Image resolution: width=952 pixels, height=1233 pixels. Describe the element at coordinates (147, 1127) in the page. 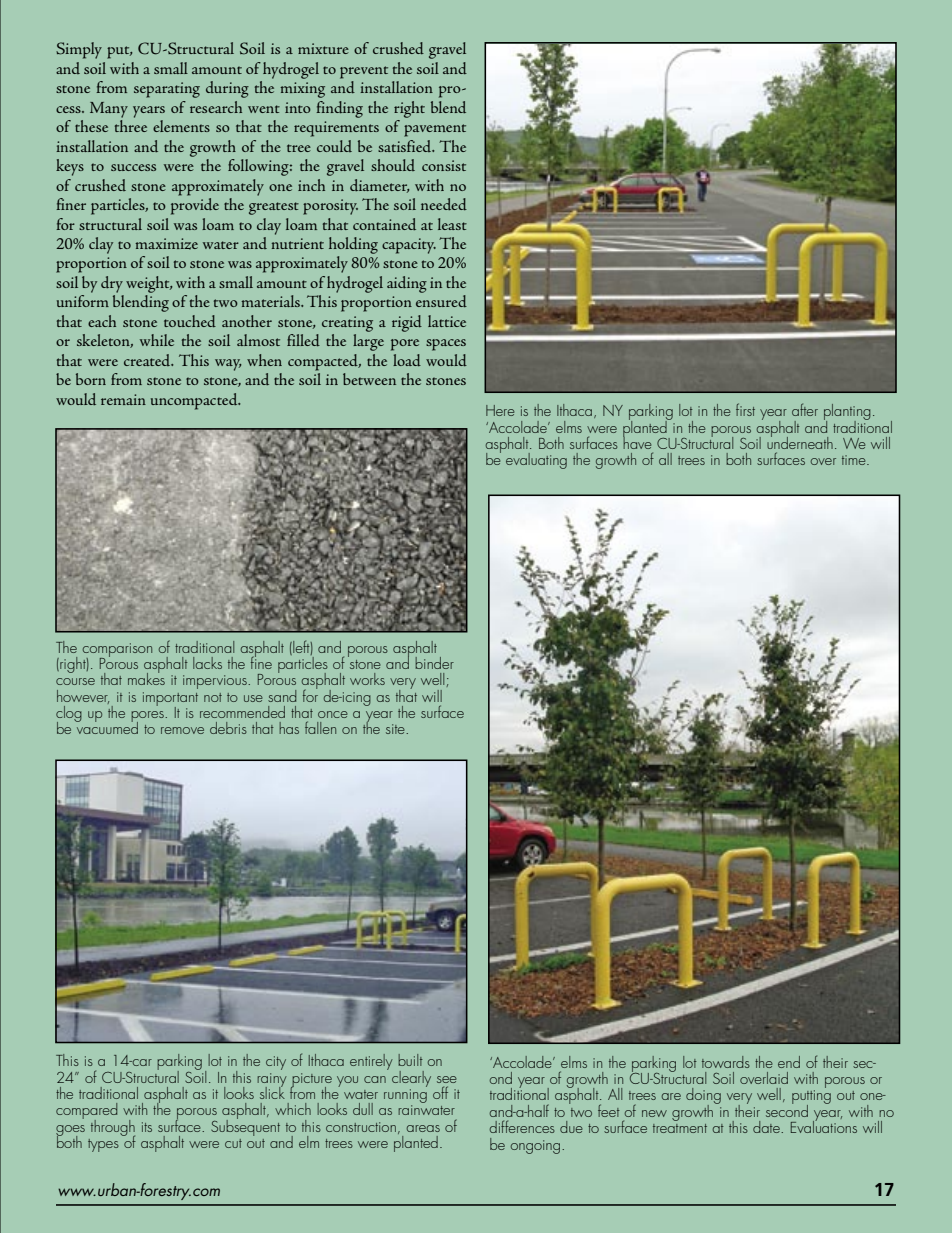

I see `its` at that location.
